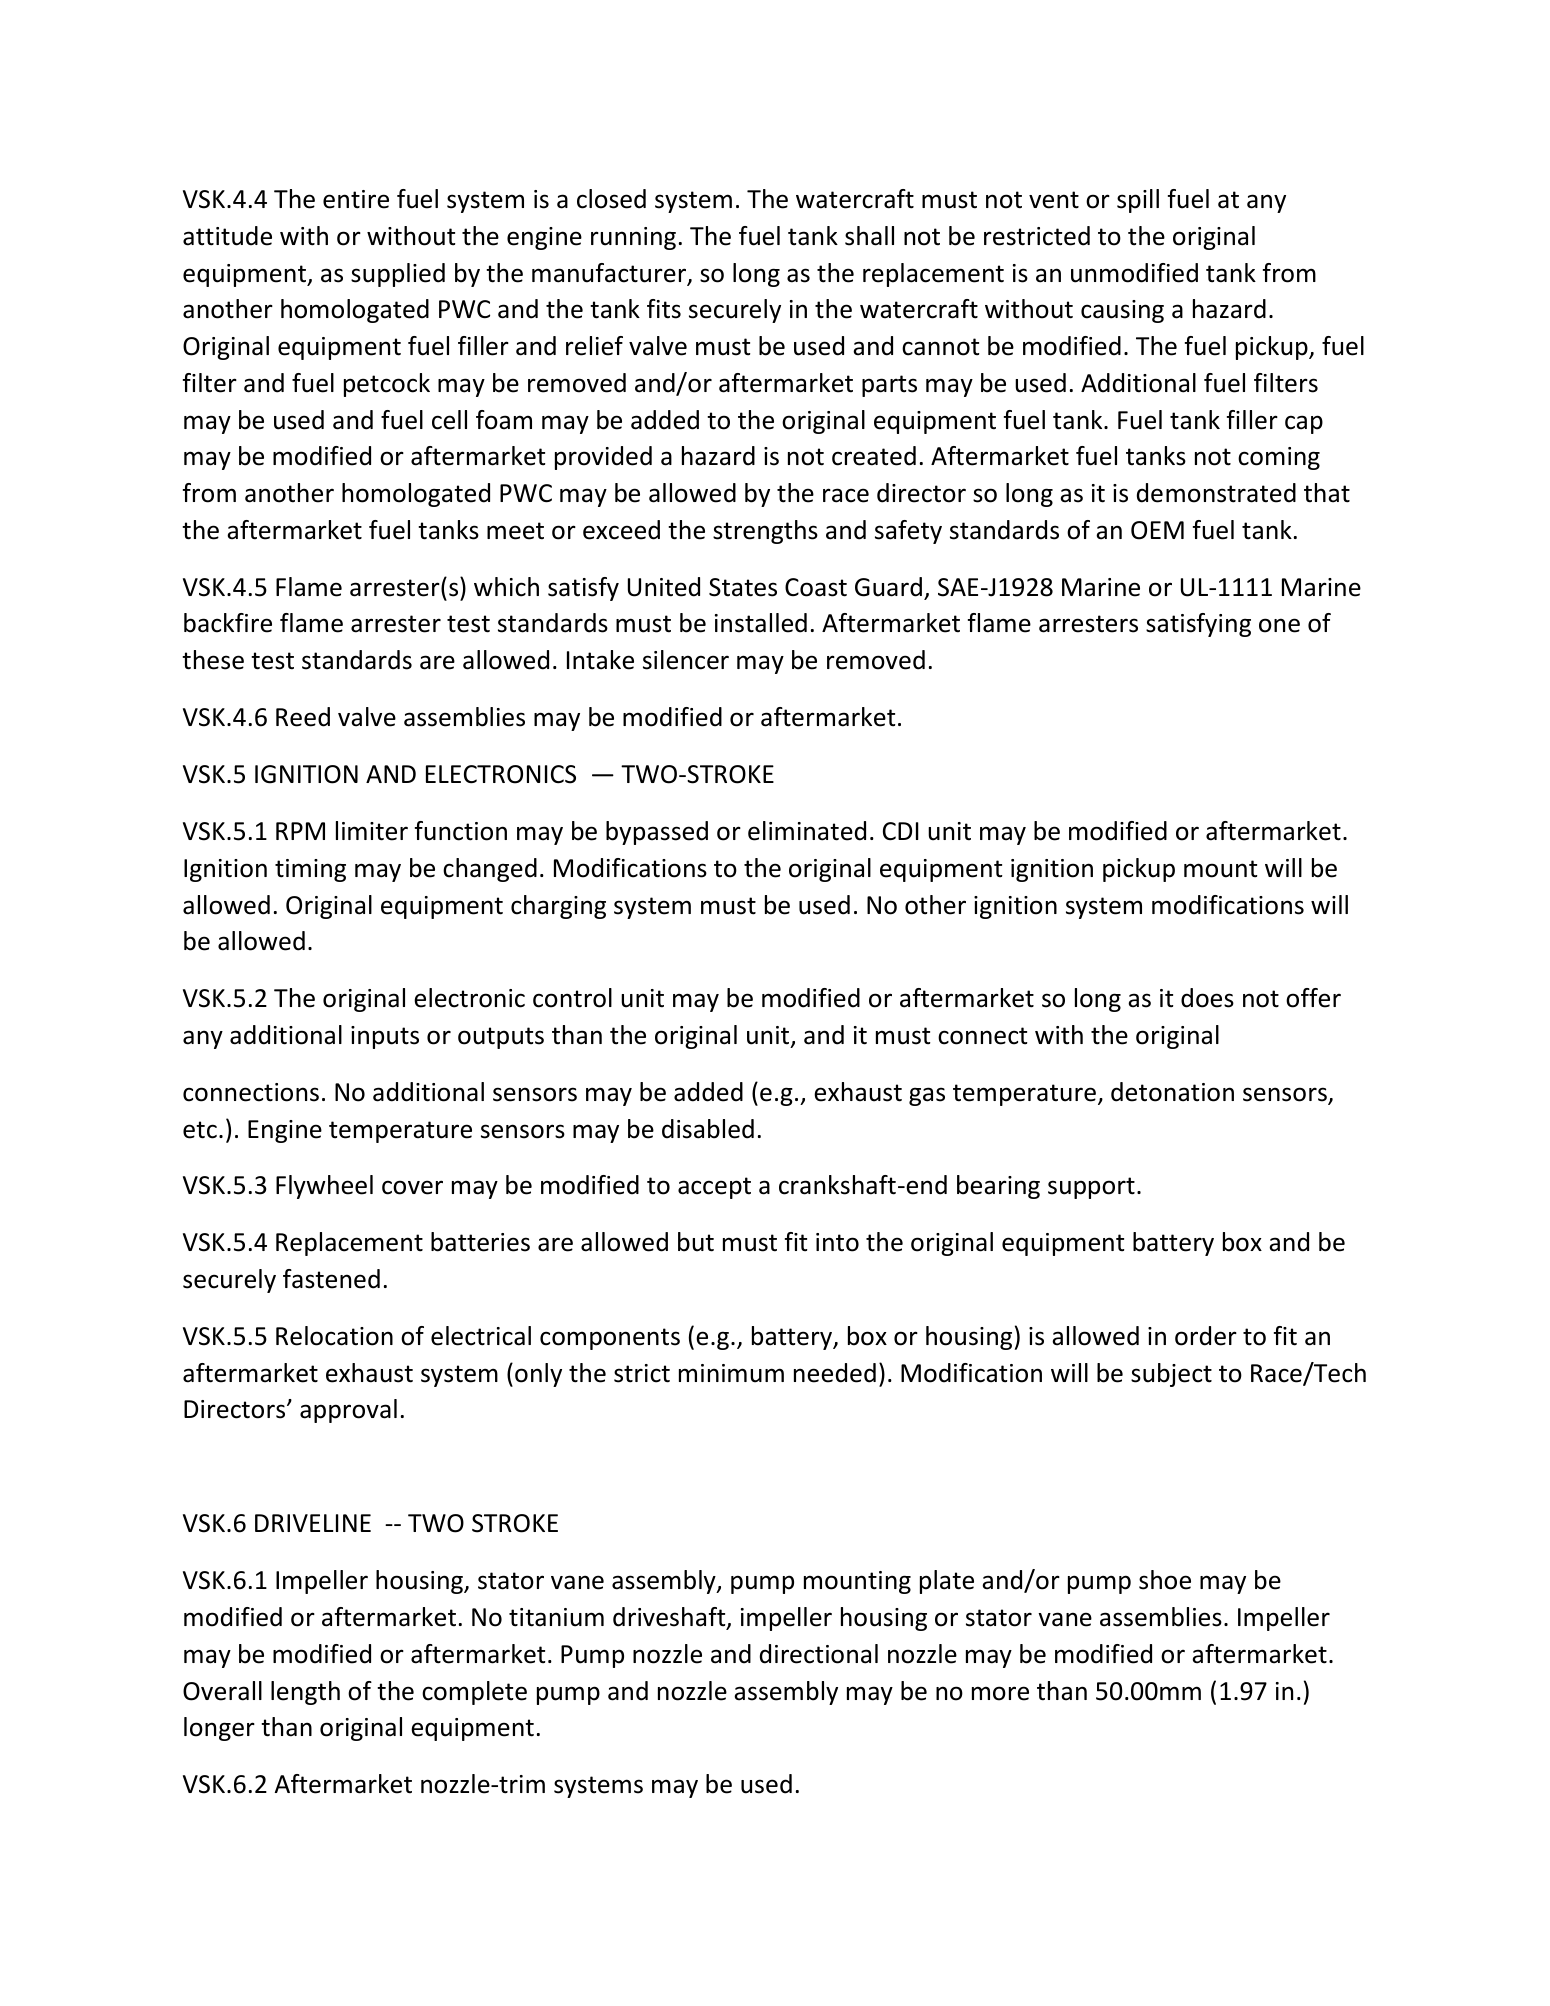 The height and width of the image is (2006, 1550). Describe the element at coordinates (356, 199) in the image. I see `entire` at that location.
